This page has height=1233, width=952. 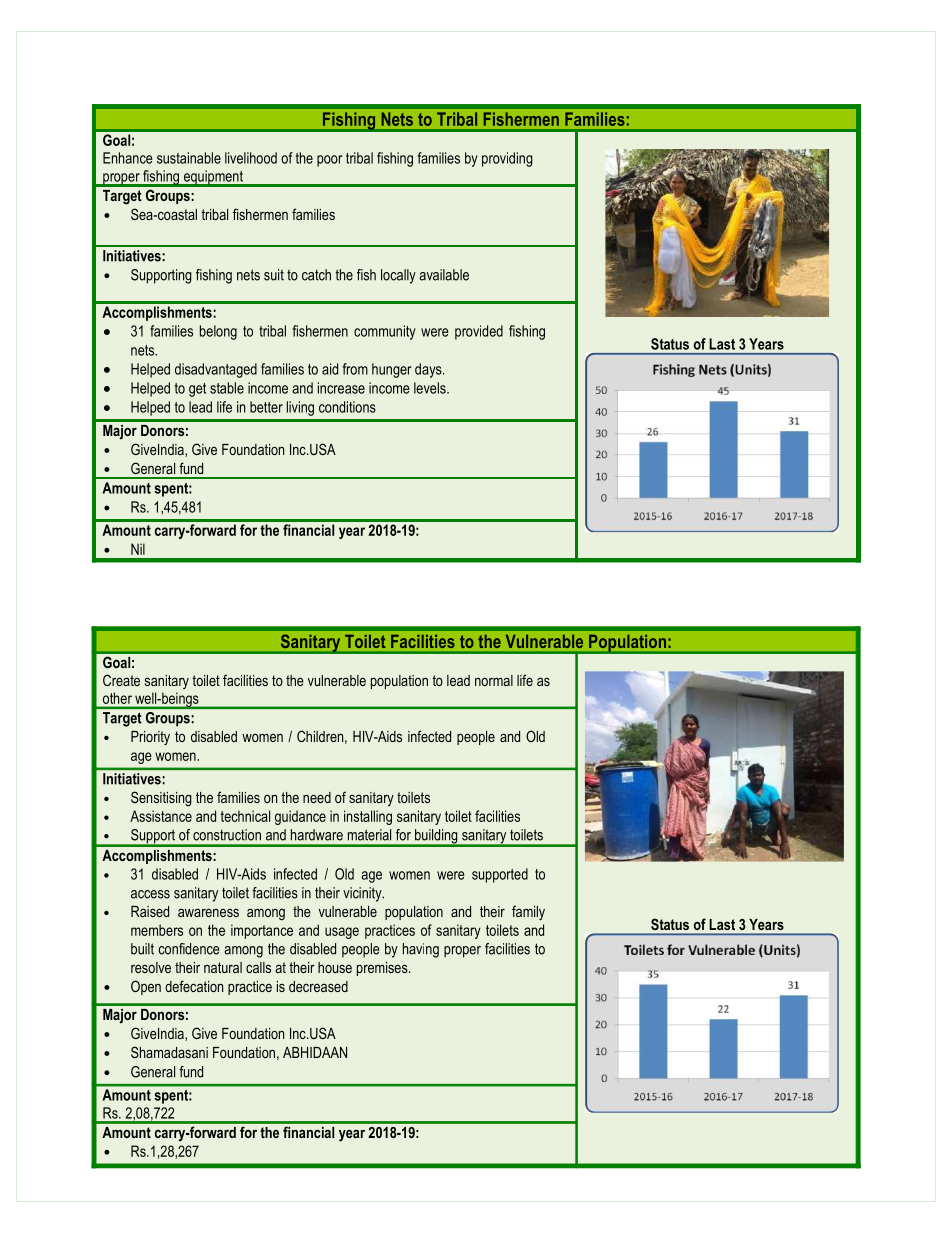 What do you see at coordinates (494, 680) in the page?
I see `normal` at bounding box center [494, 680].
